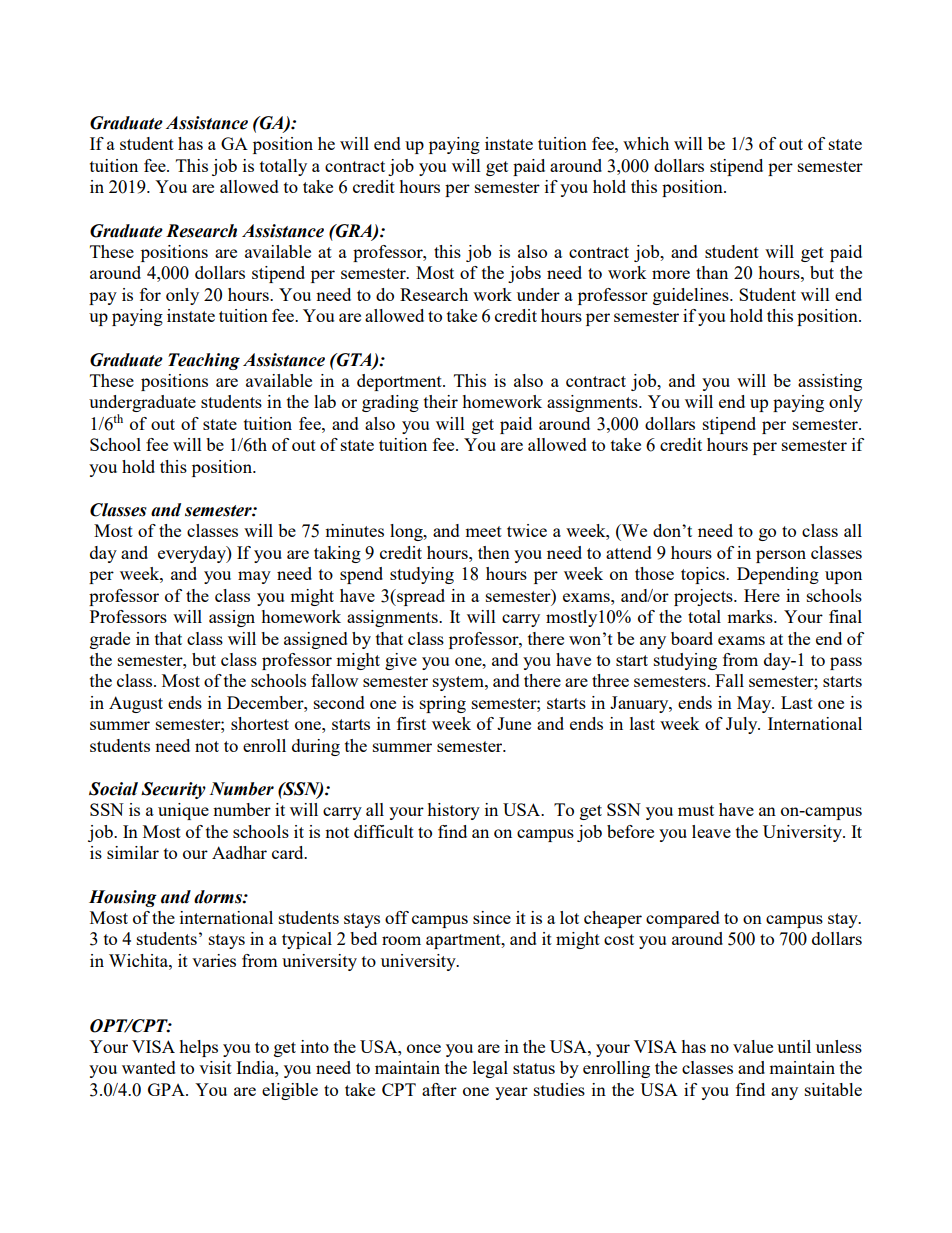 This page has width=952, height=1233. Describe the element at coordinates (215, 1067) in the page. I see `visit` at that location.
